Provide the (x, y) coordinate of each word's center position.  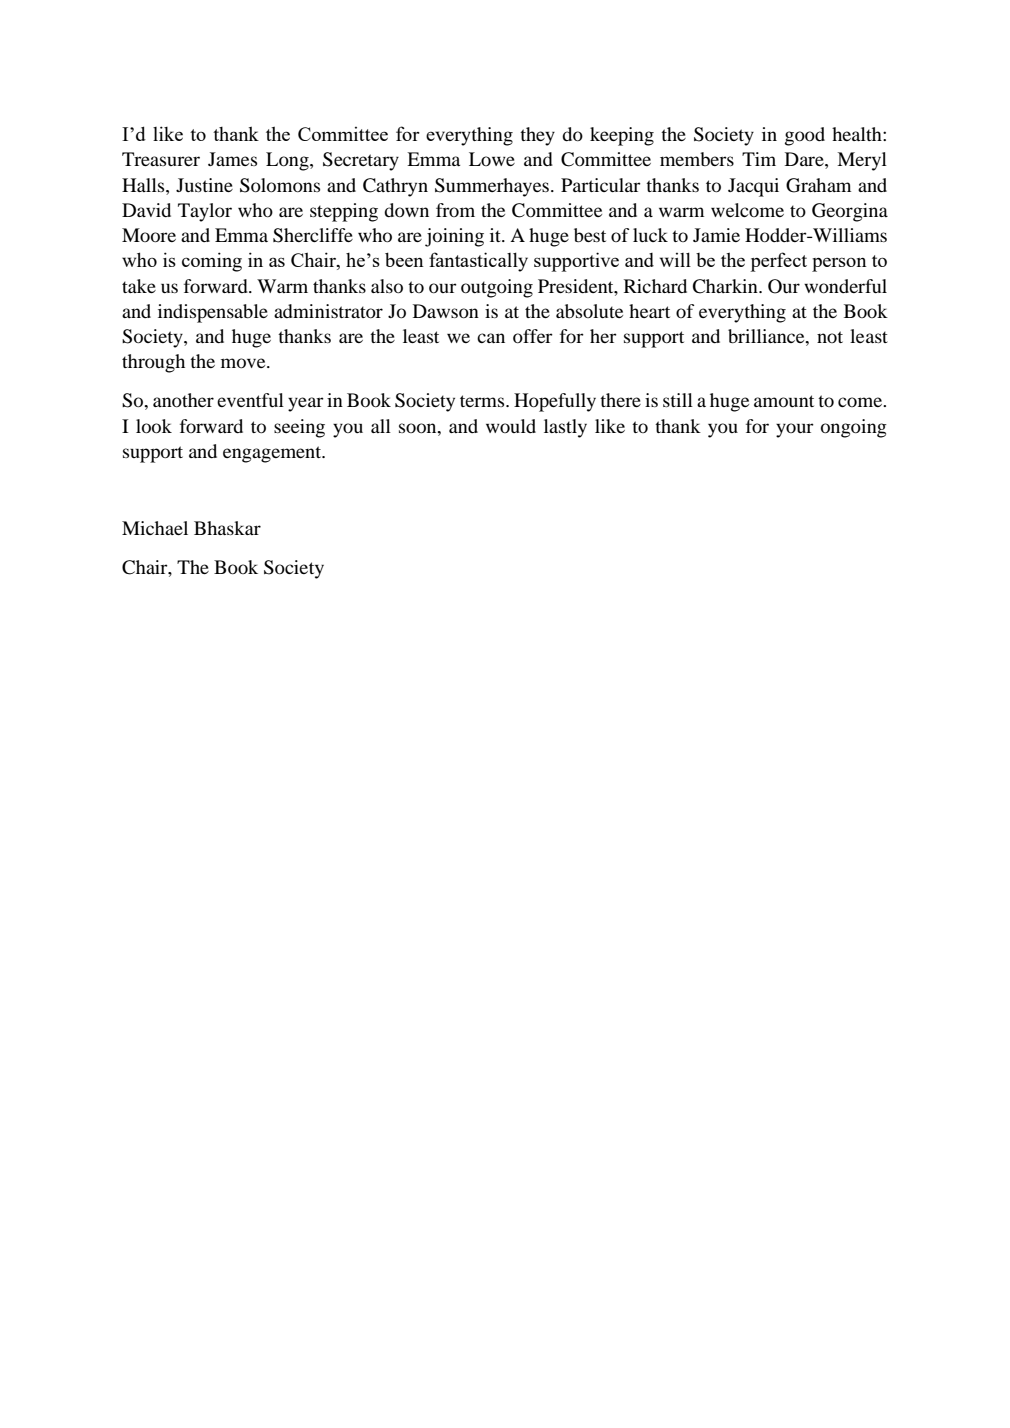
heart (649, 311)
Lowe (492, 159)
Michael (155, 528)
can (491, 338)
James (232, 159)
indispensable (213, 313)
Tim (759, 159)
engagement (273, 454)
